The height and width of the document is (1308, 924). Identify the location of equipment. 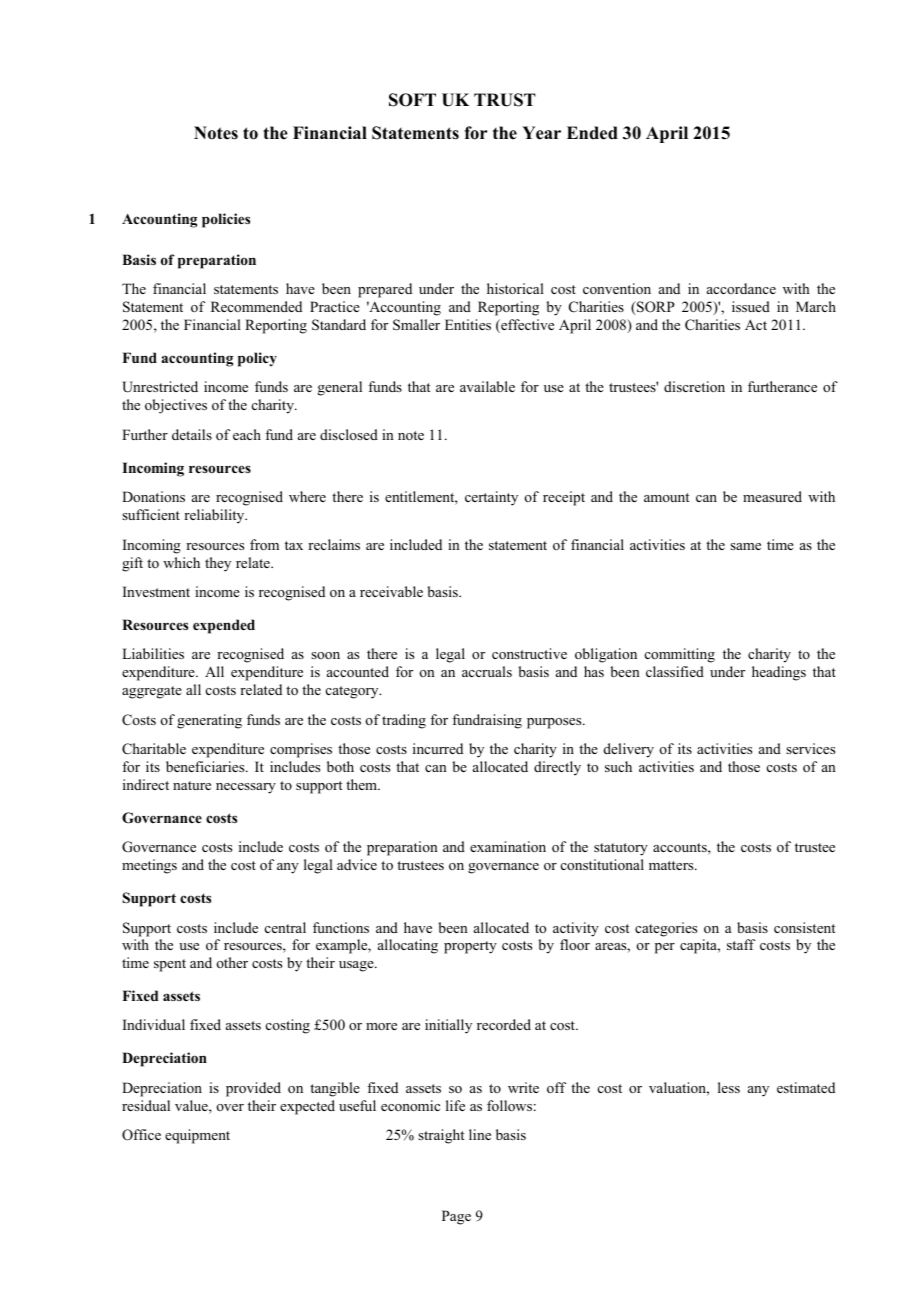
(197, 1136).
